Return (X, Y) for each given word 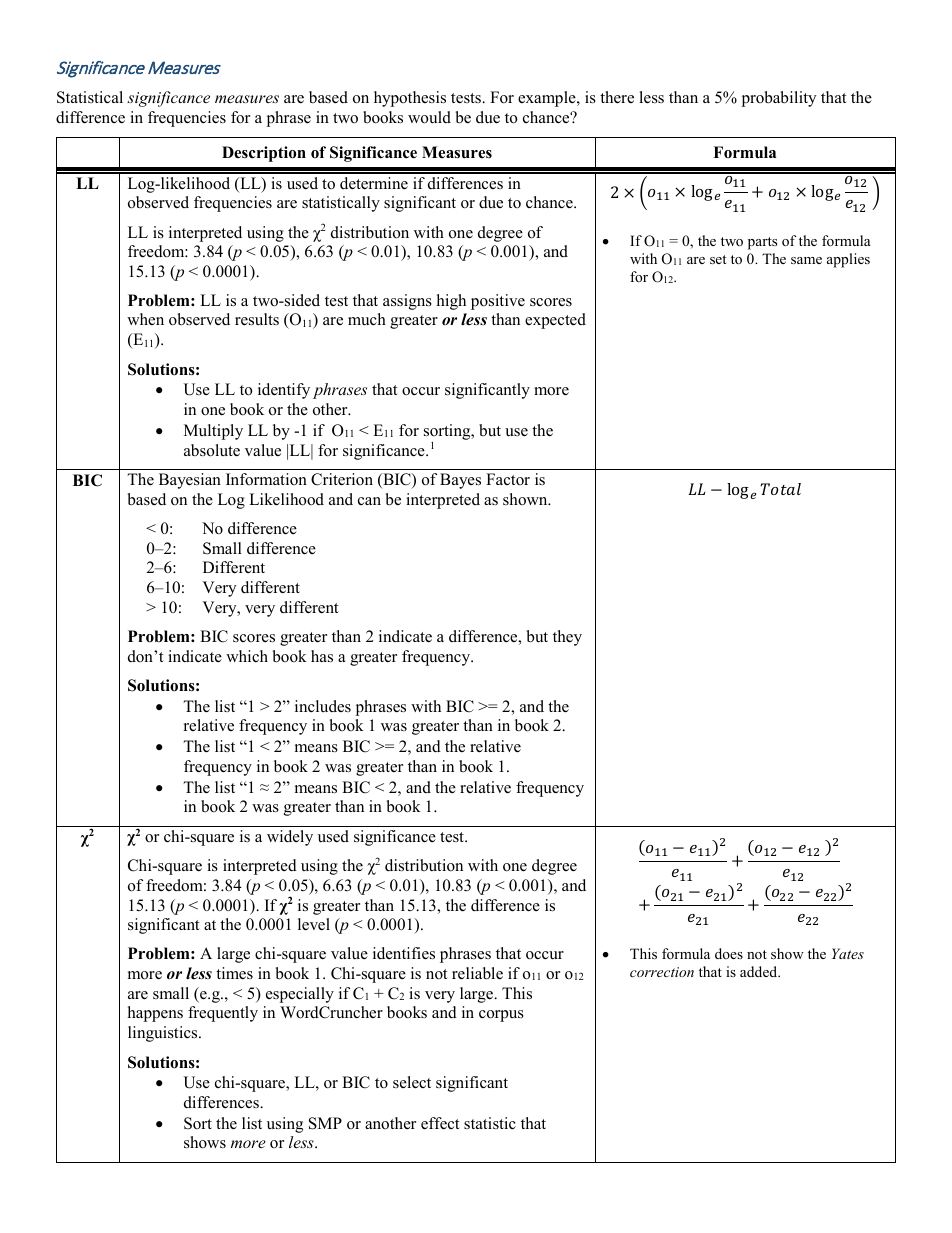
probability (778, 99)
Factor (508, 479)
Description (264, 154)
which (247, 656)
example (548, 99)
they (567, 638)
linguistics (164, 1034)
